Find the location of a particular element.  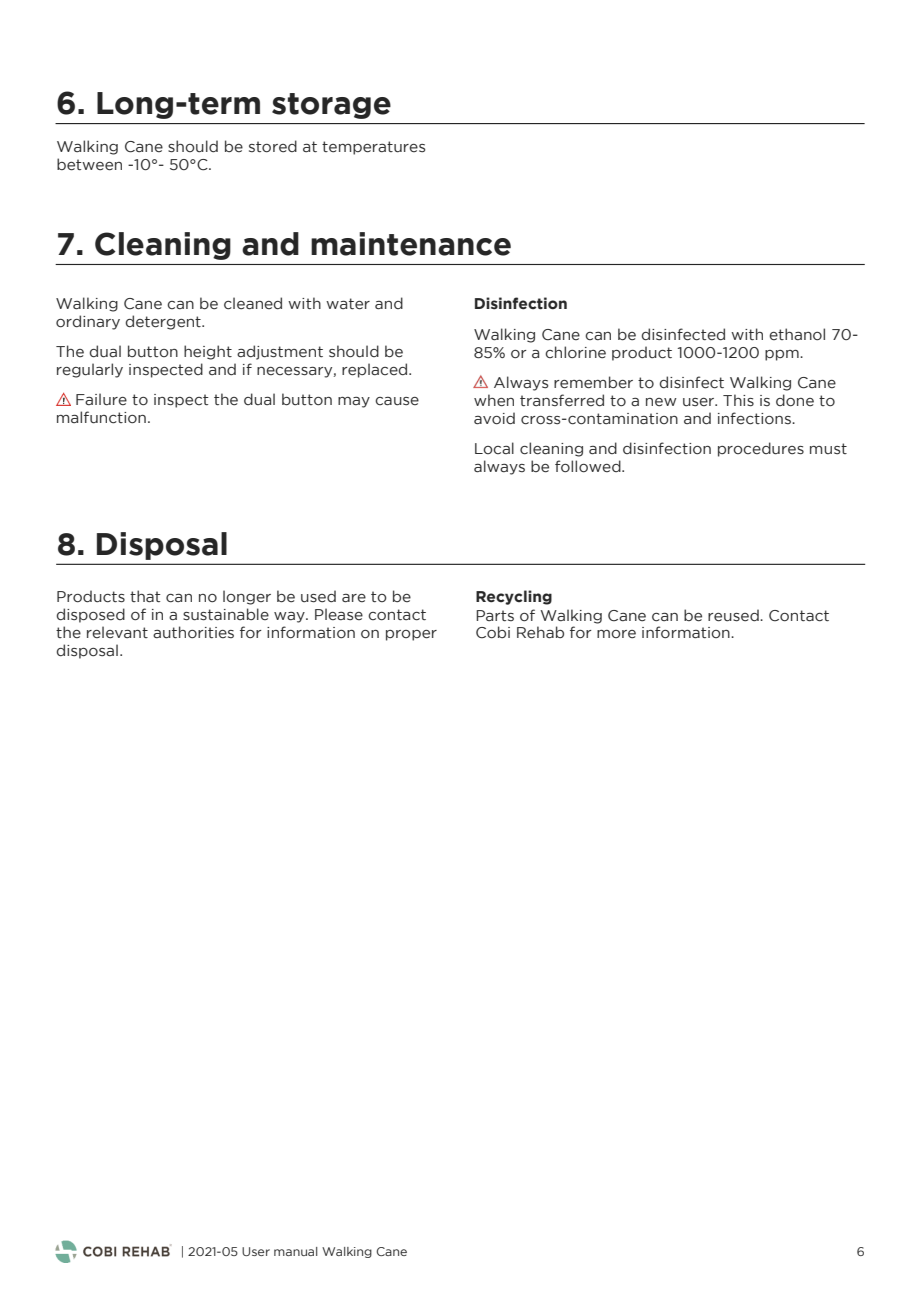

Local is located at coordinates (494, 448).
